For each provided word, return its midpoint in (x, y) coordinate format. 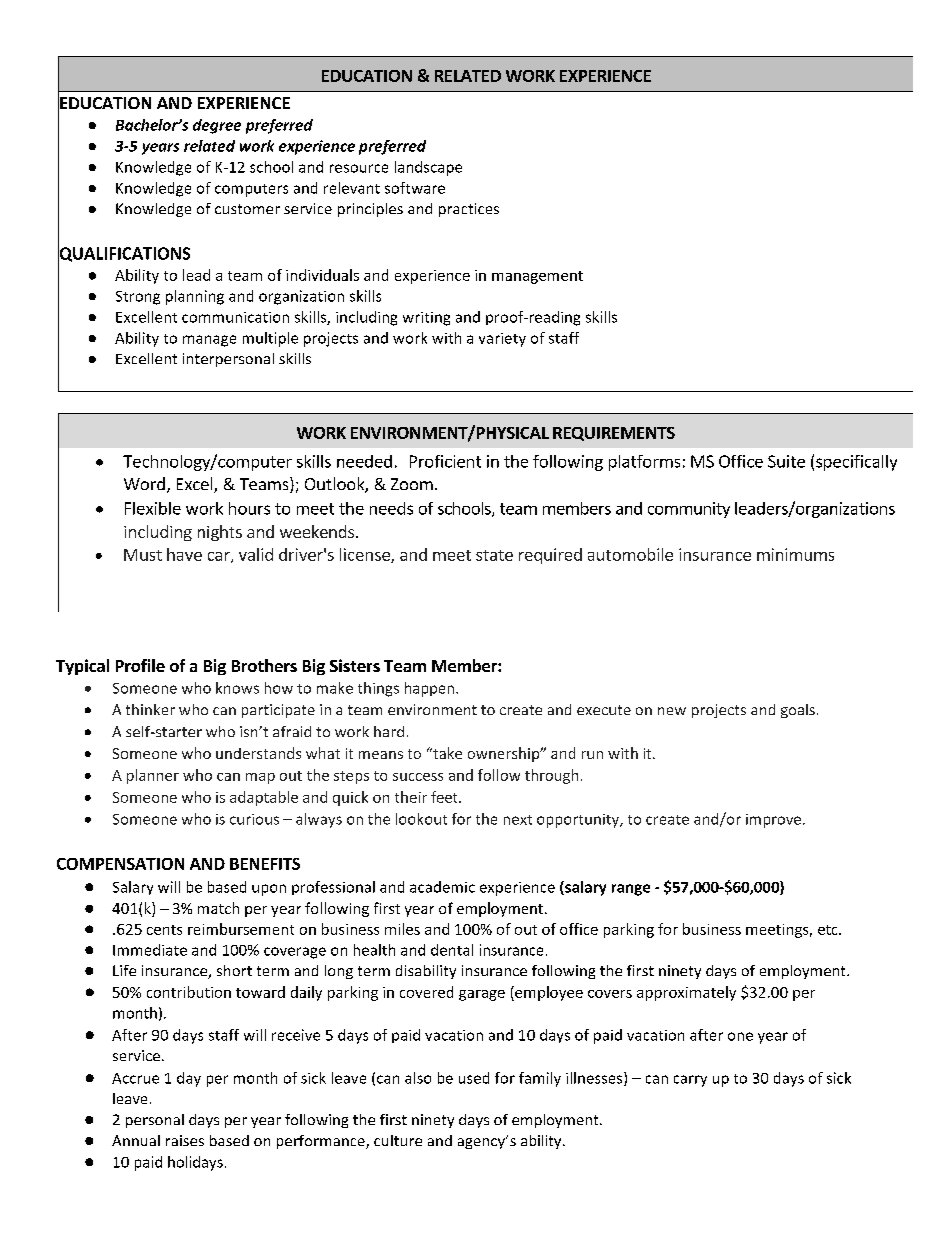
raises (185, 1140)
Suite (786, 461)
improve (775, 821)
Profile (140, 665)
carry (690, 1081)
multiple (270, 339)
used (474, 1078)
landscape (428, 168)
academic (442, 887)
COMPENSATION (120, 864)
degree (217, 126)
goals (798, 711)
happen (429, 689)
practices (469, 210)
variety (502, 340)
